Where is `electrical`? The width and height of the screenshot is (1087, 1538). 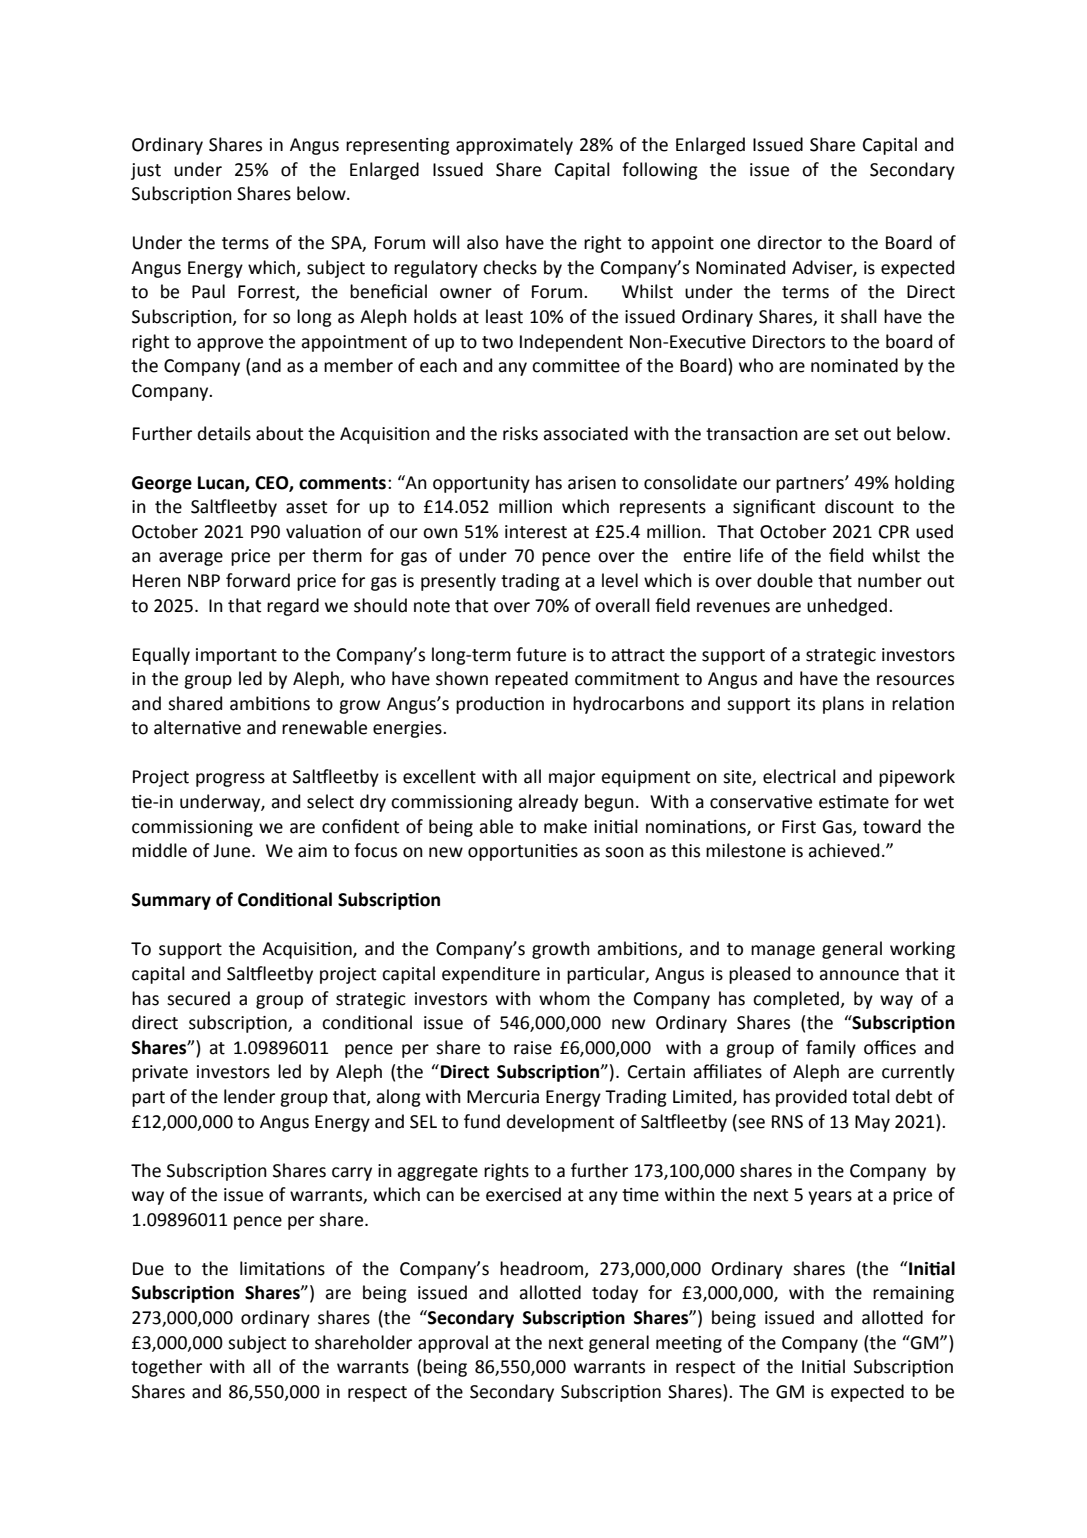
electrical is located at coordinates (799, 776).
